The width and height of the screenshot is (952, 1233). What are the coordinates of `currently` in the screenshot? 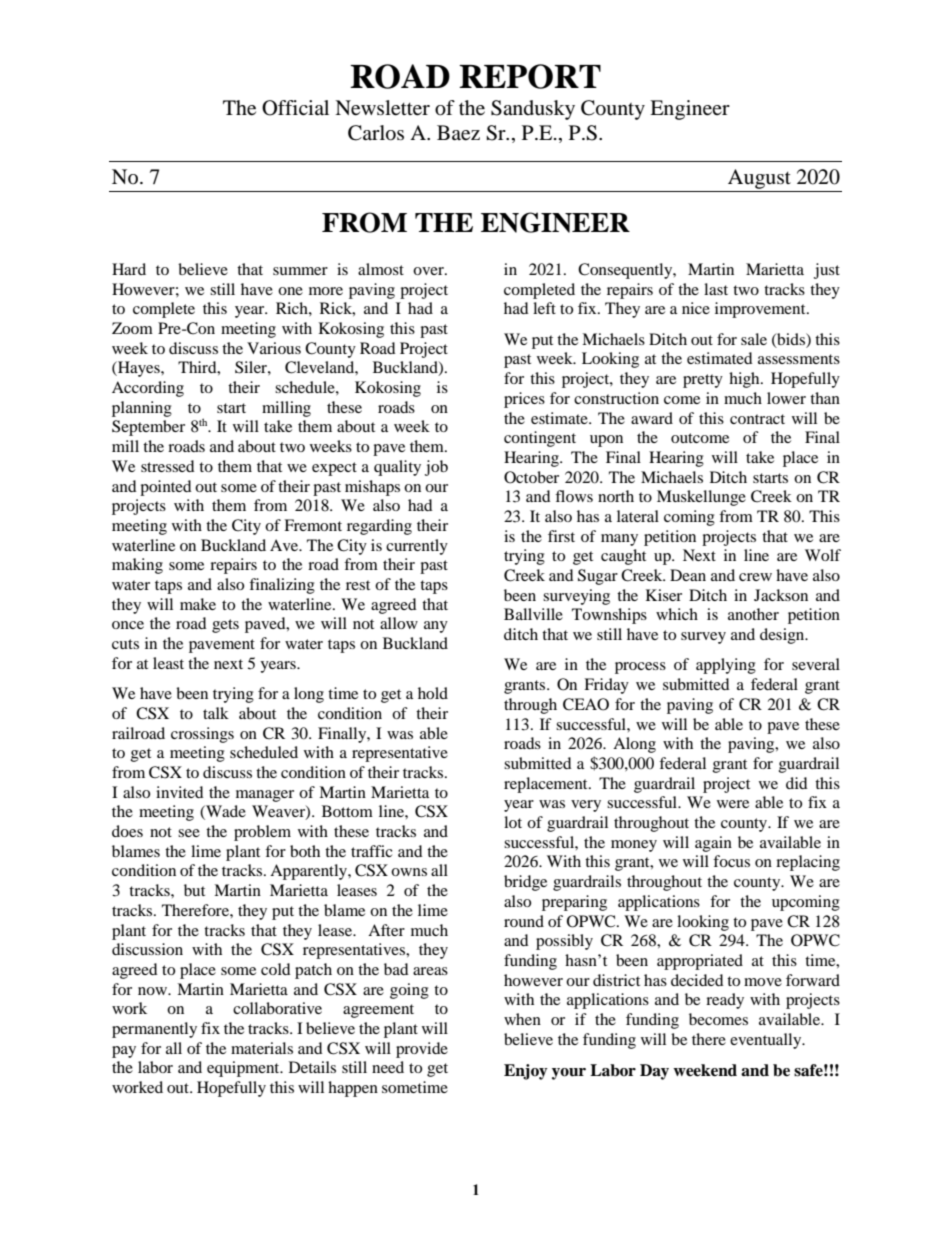 It's located at (417, 547).
